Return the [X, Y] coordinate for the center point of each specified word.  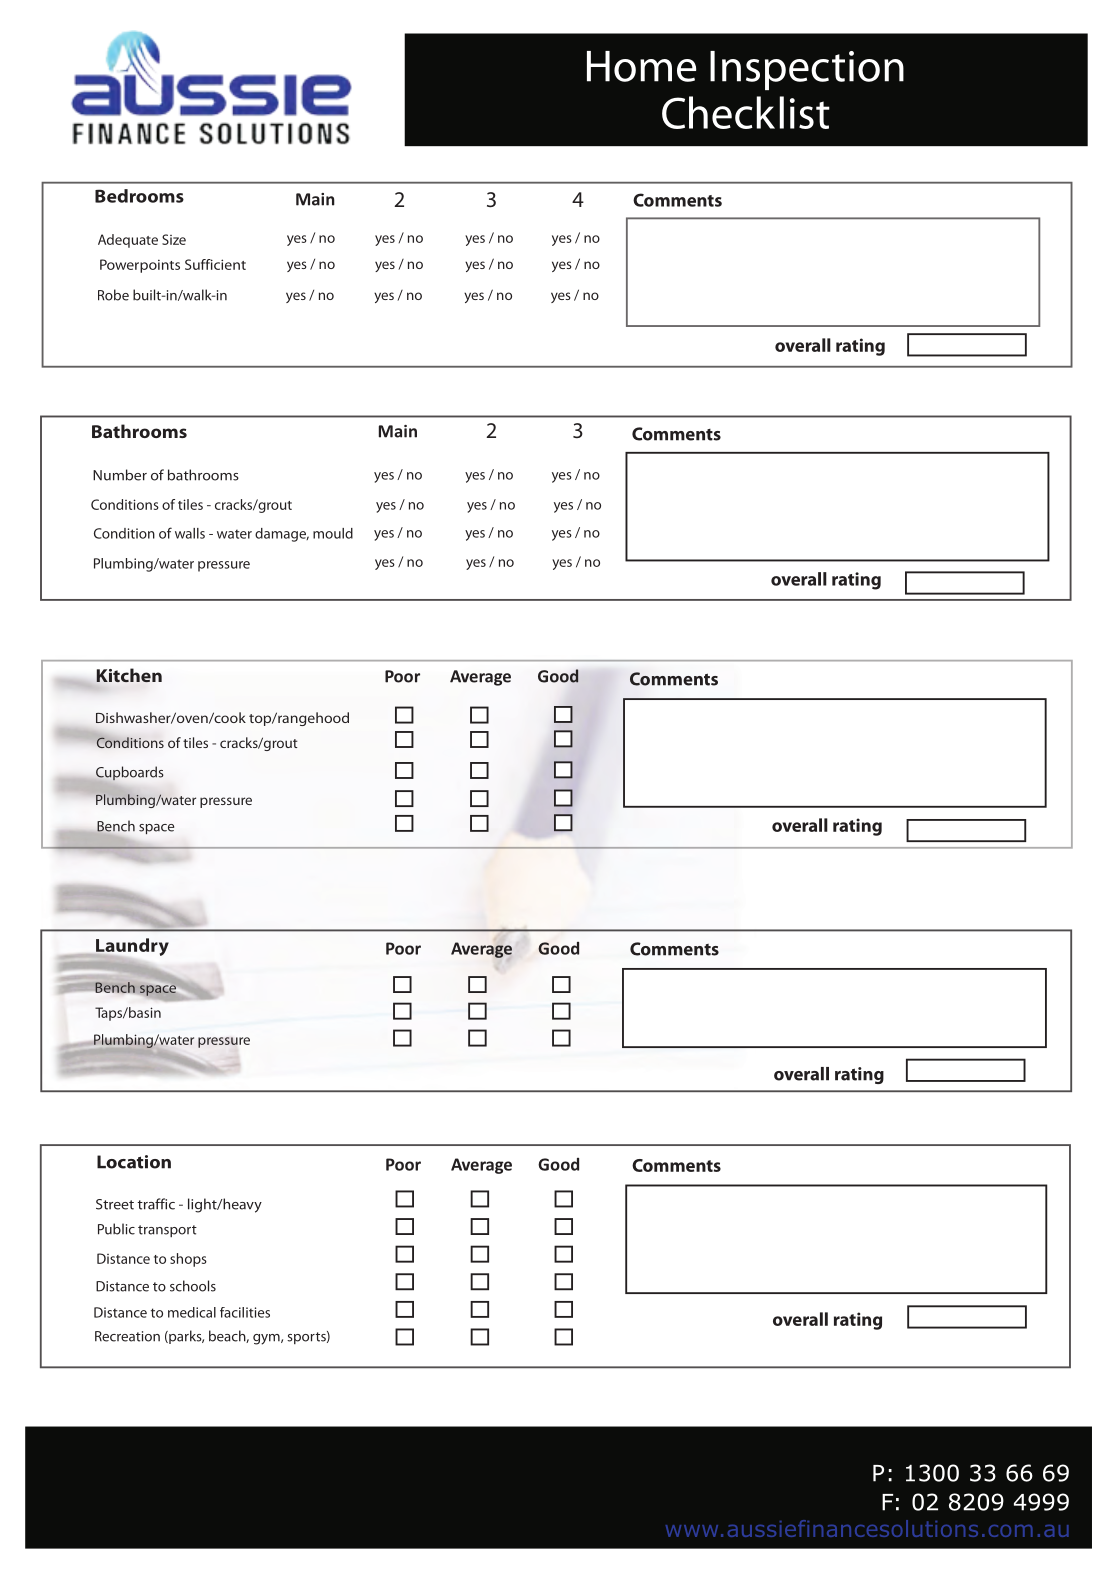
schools [193, 1286]
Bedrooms [139, 196]
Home [642, 66]
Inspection [807, 70]
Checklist [746, 112]
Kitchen [129, 675]
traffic [156, 1204]
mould [333, 533]
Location [134, 1162]
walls [190, 533]
